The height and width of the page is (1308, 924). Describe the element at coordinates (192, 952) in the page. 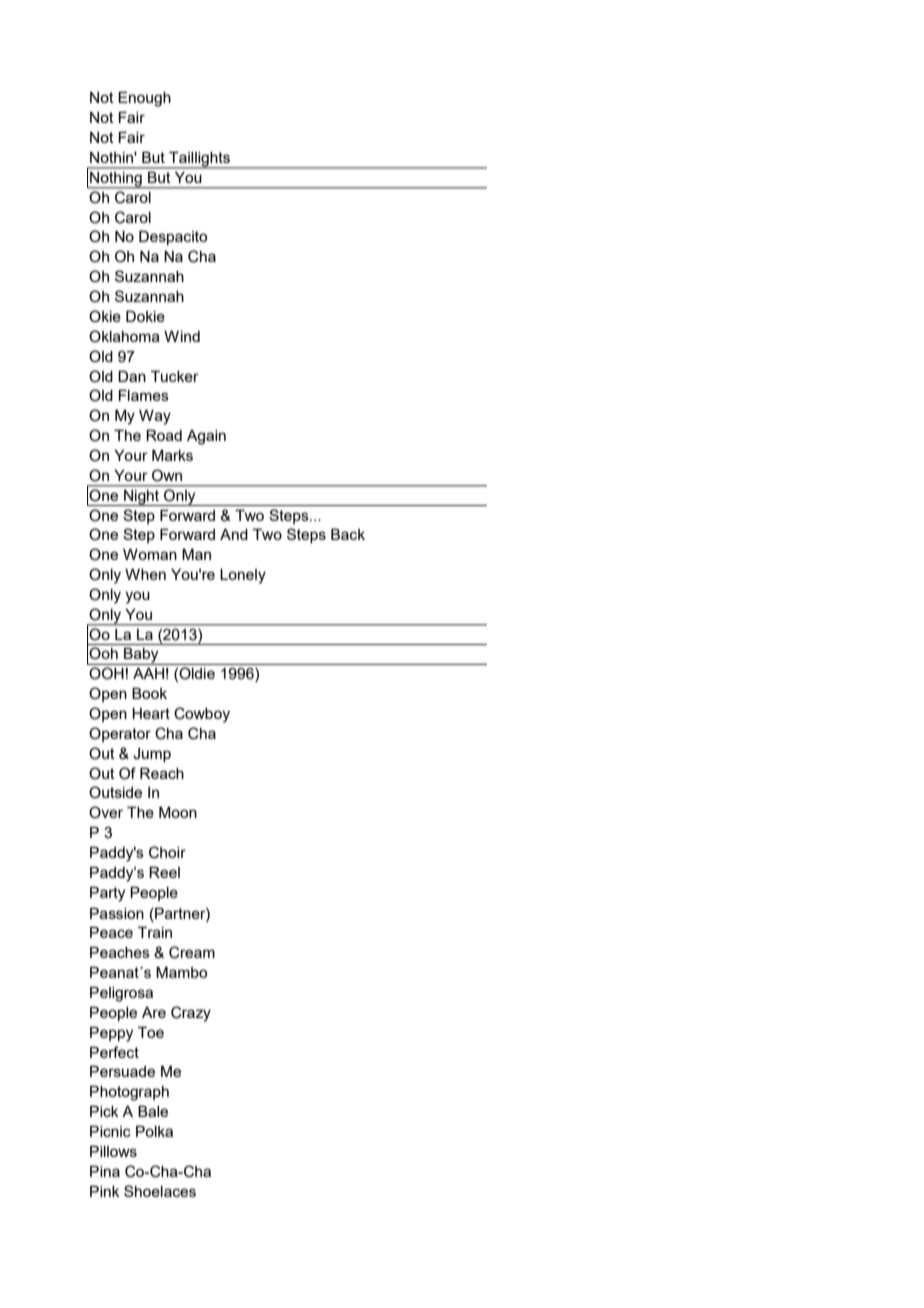

I see `Cream` at that location.
